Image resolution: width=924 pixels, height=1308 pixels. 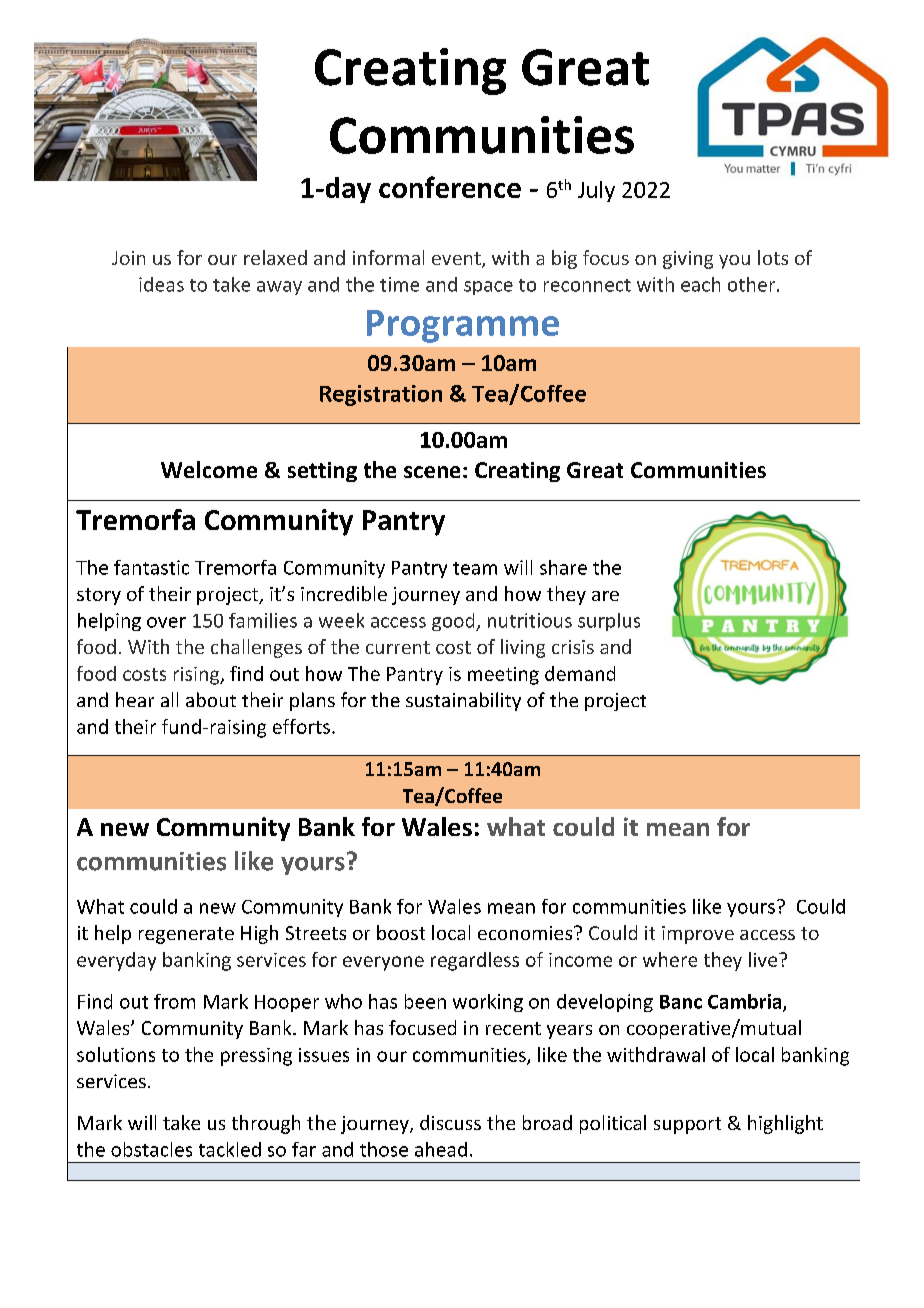 What do you see at coordinates (401, 932) in the document?
I see `boost` at bounding box center [401, 932].
